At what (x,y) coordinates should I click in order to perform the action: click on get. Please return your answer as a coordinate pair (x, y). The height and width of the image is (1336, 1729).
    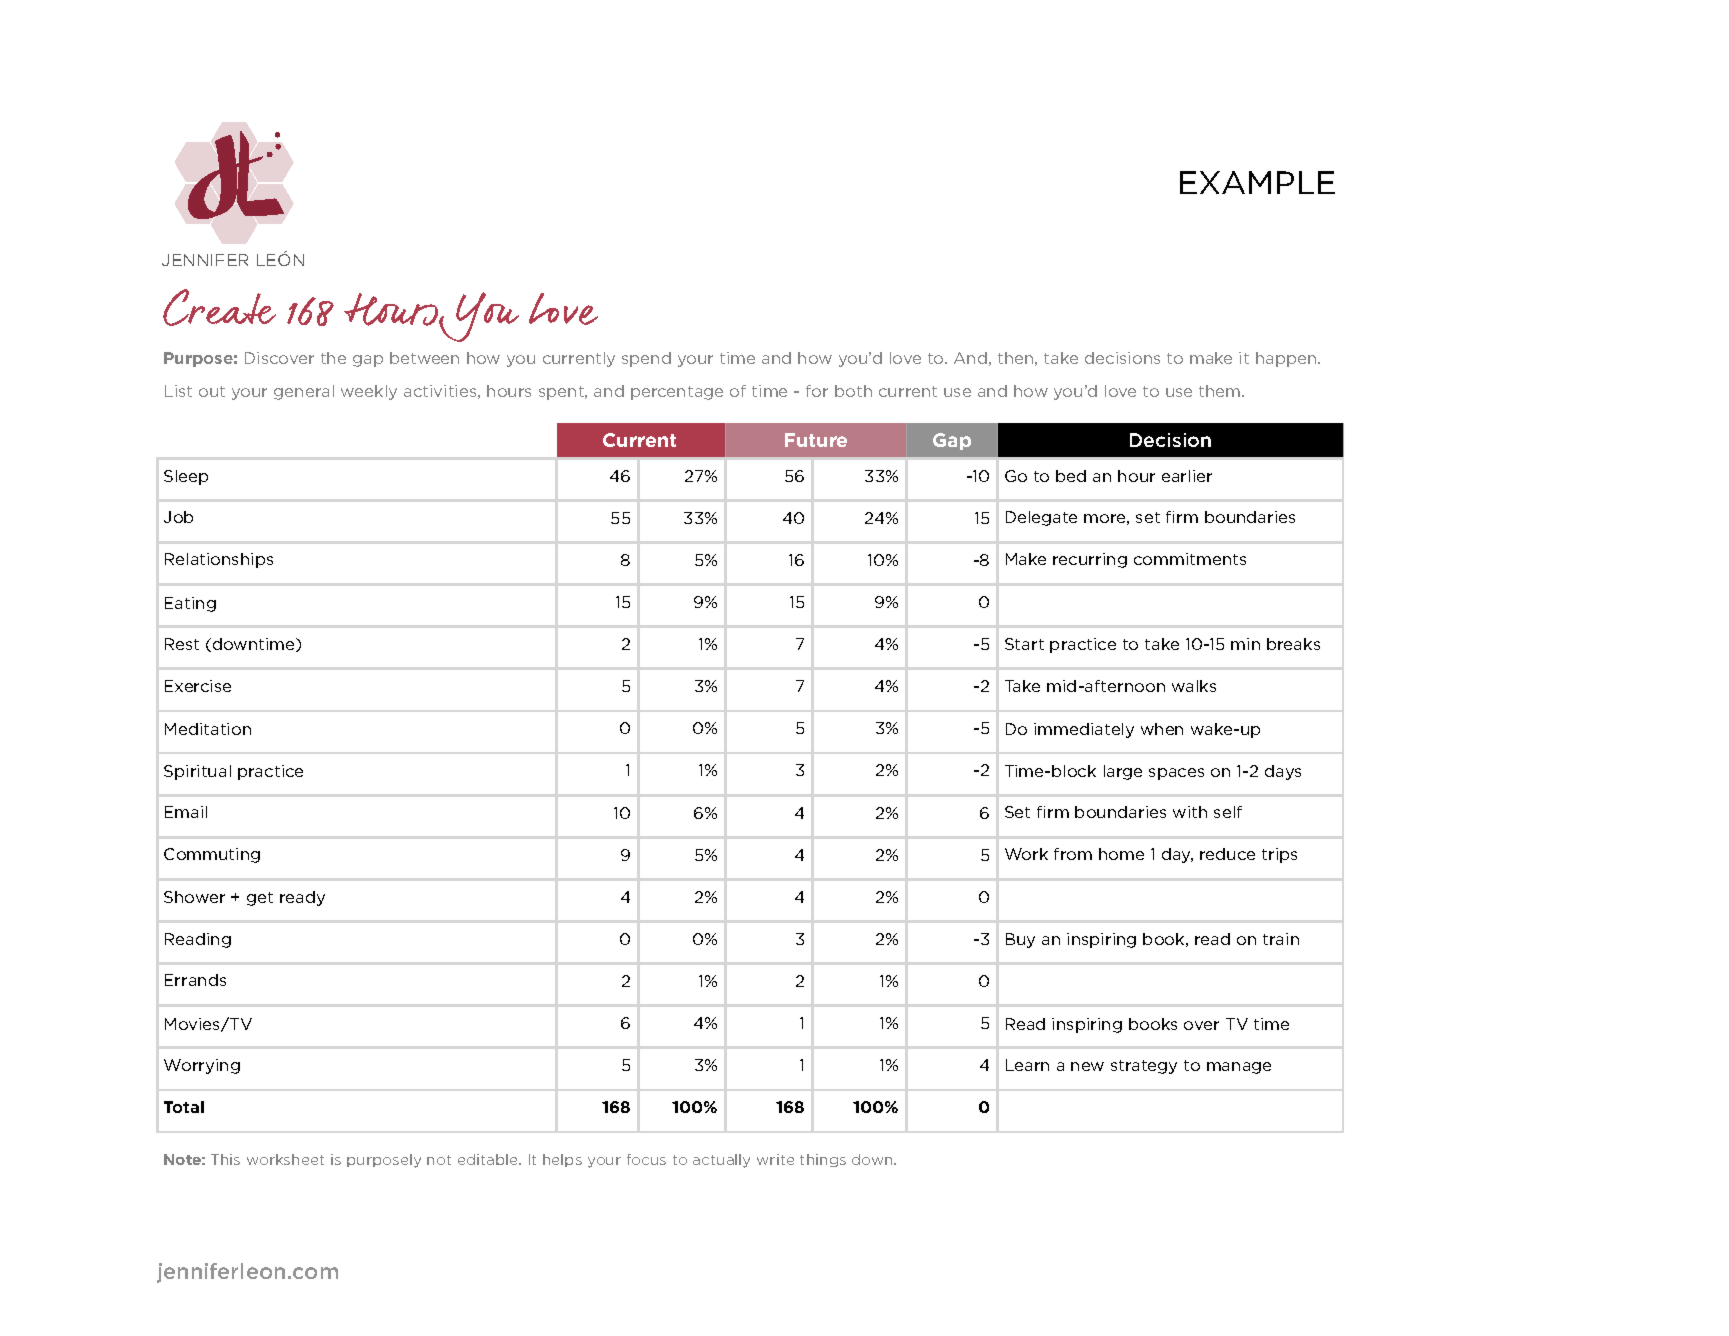
    Looking at the image, I should click on (260, 899).
